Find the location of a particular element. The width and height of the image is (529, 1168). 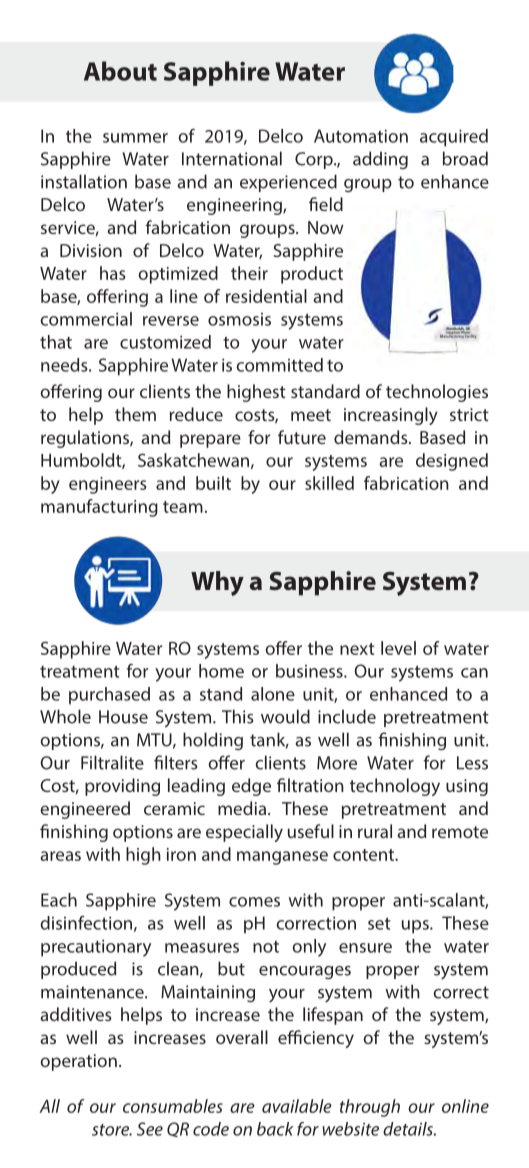

store is located at coordinates (112, 1130).
